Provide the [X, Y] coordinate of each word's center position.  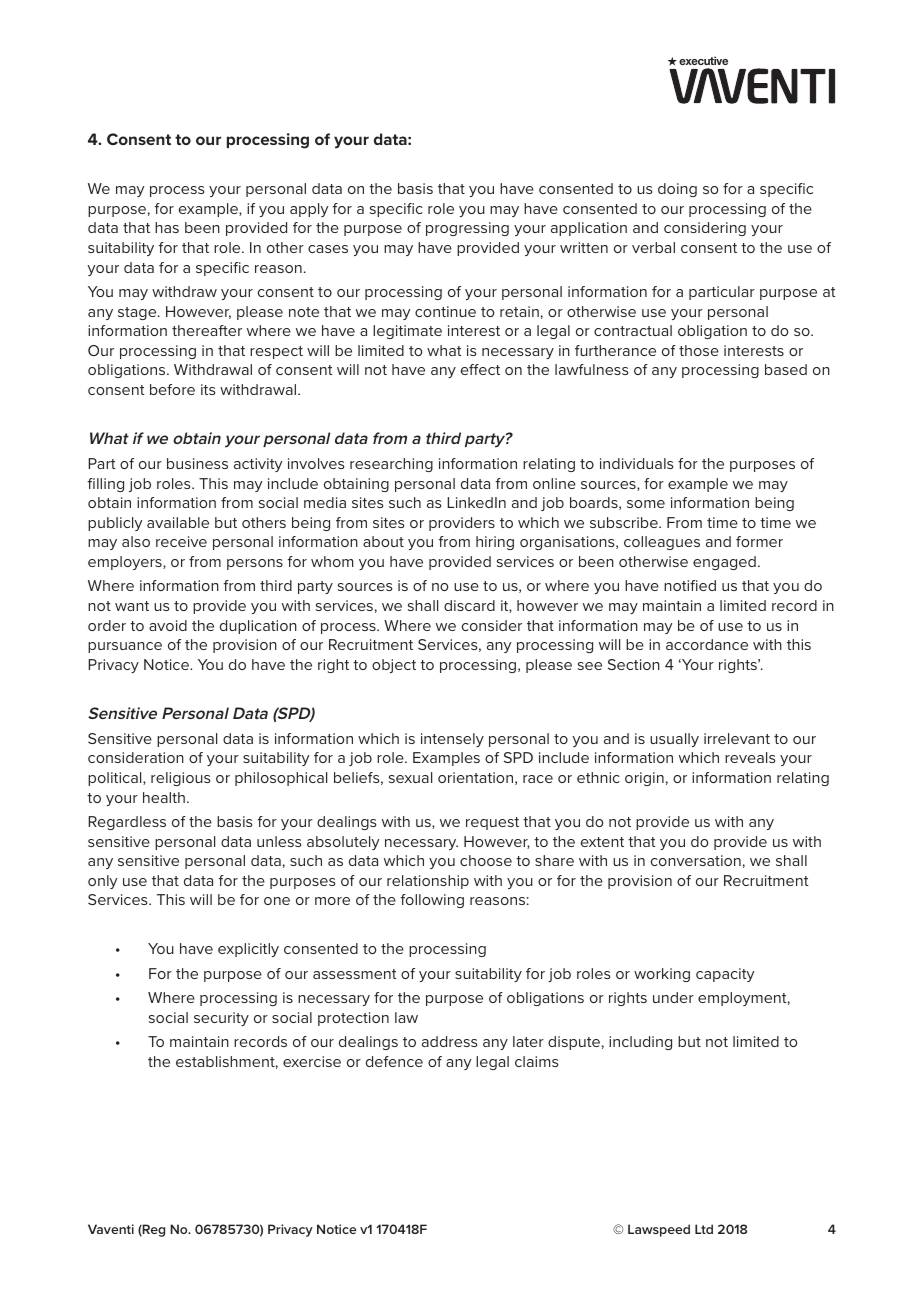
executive [703, 60]
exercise [312, 1061]
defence [394, 1061]
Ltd [704, 1229]
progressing [467, 229]
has [167, 227]
